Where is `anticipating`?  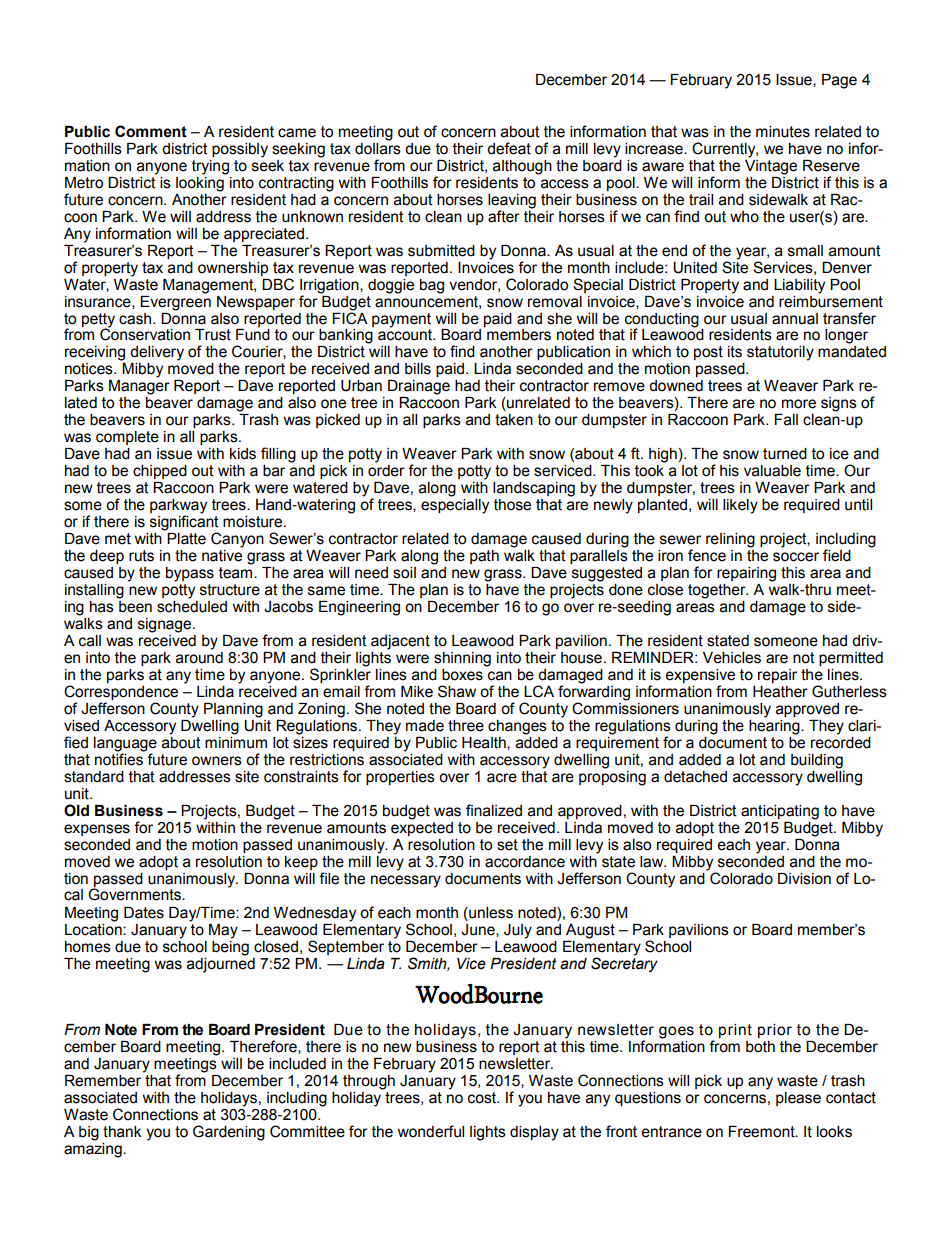 anticipating is located at coordinates (780, 812).
